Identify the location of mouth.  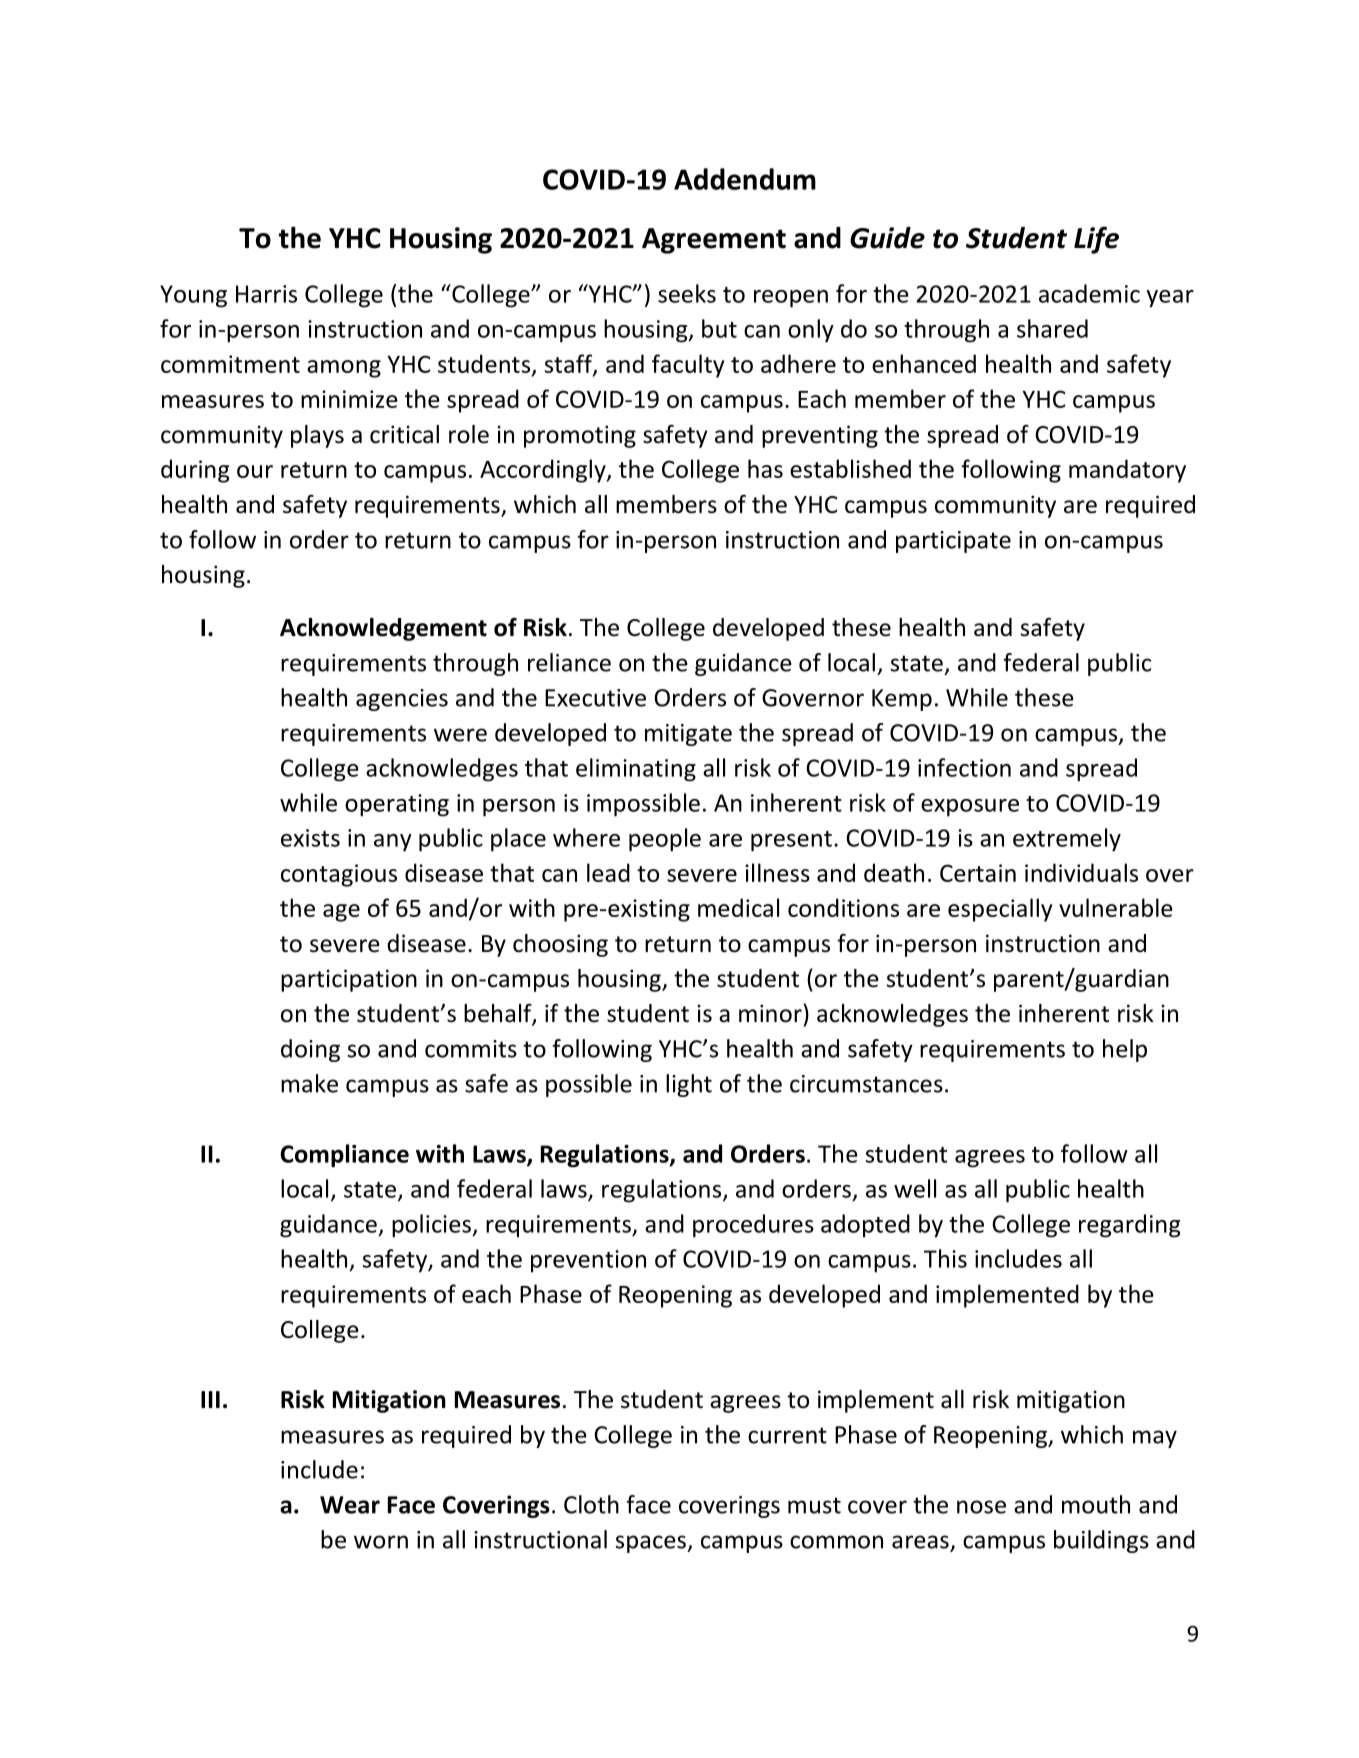
(1096, 1504).
